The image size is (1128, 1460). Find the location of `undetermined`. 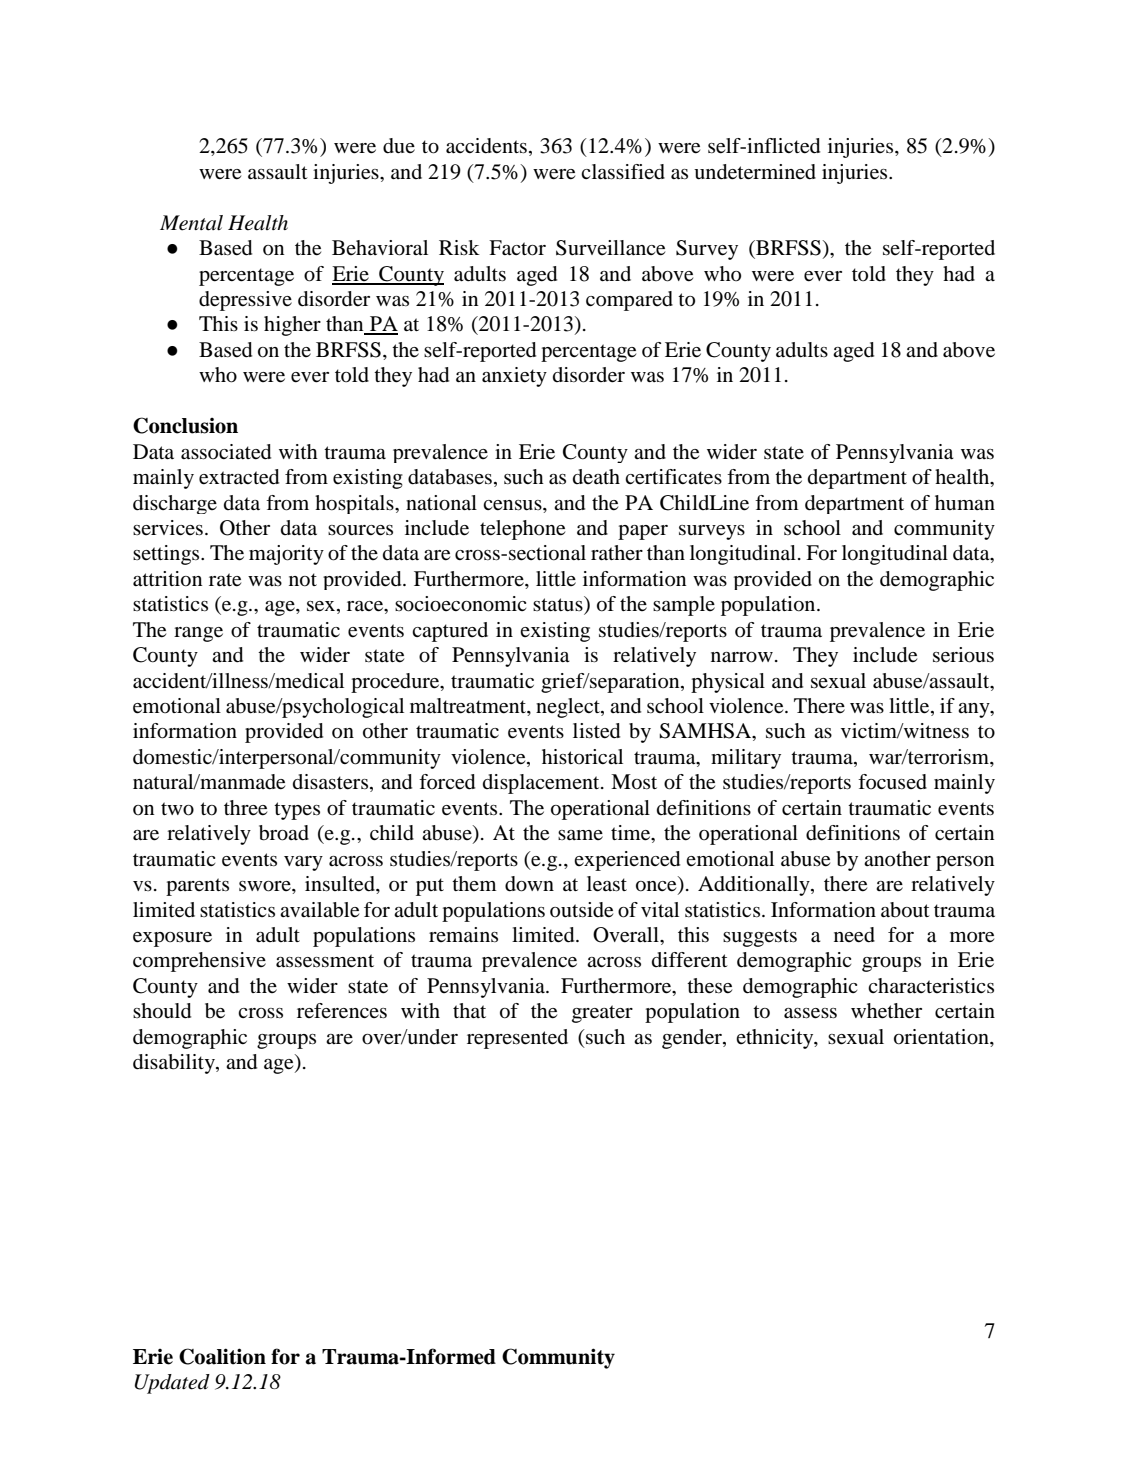

undetermined is located at coordinates (755, 172).
